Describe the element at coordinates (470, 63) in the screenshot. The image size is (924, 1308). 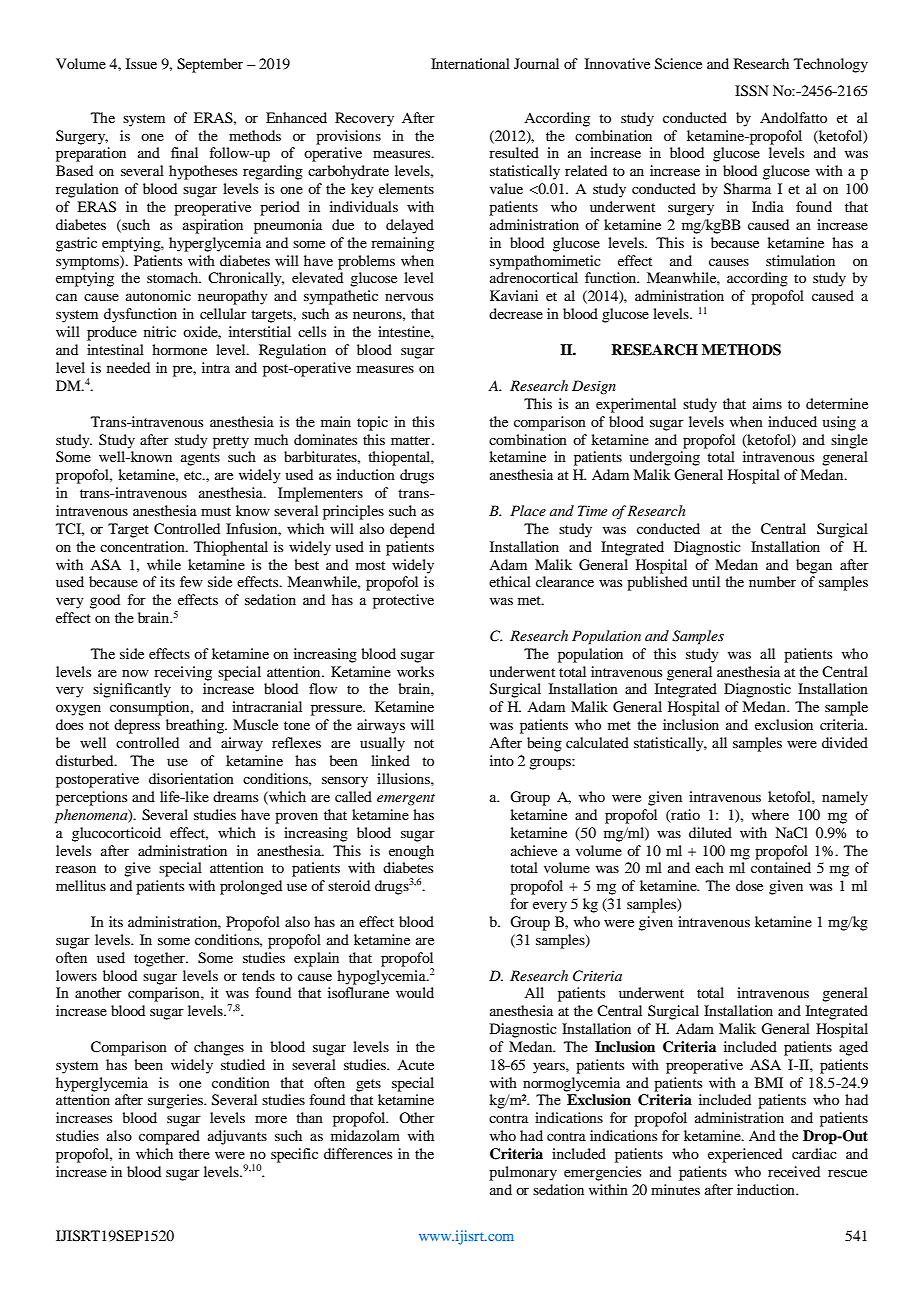
I see `International` at that location.
